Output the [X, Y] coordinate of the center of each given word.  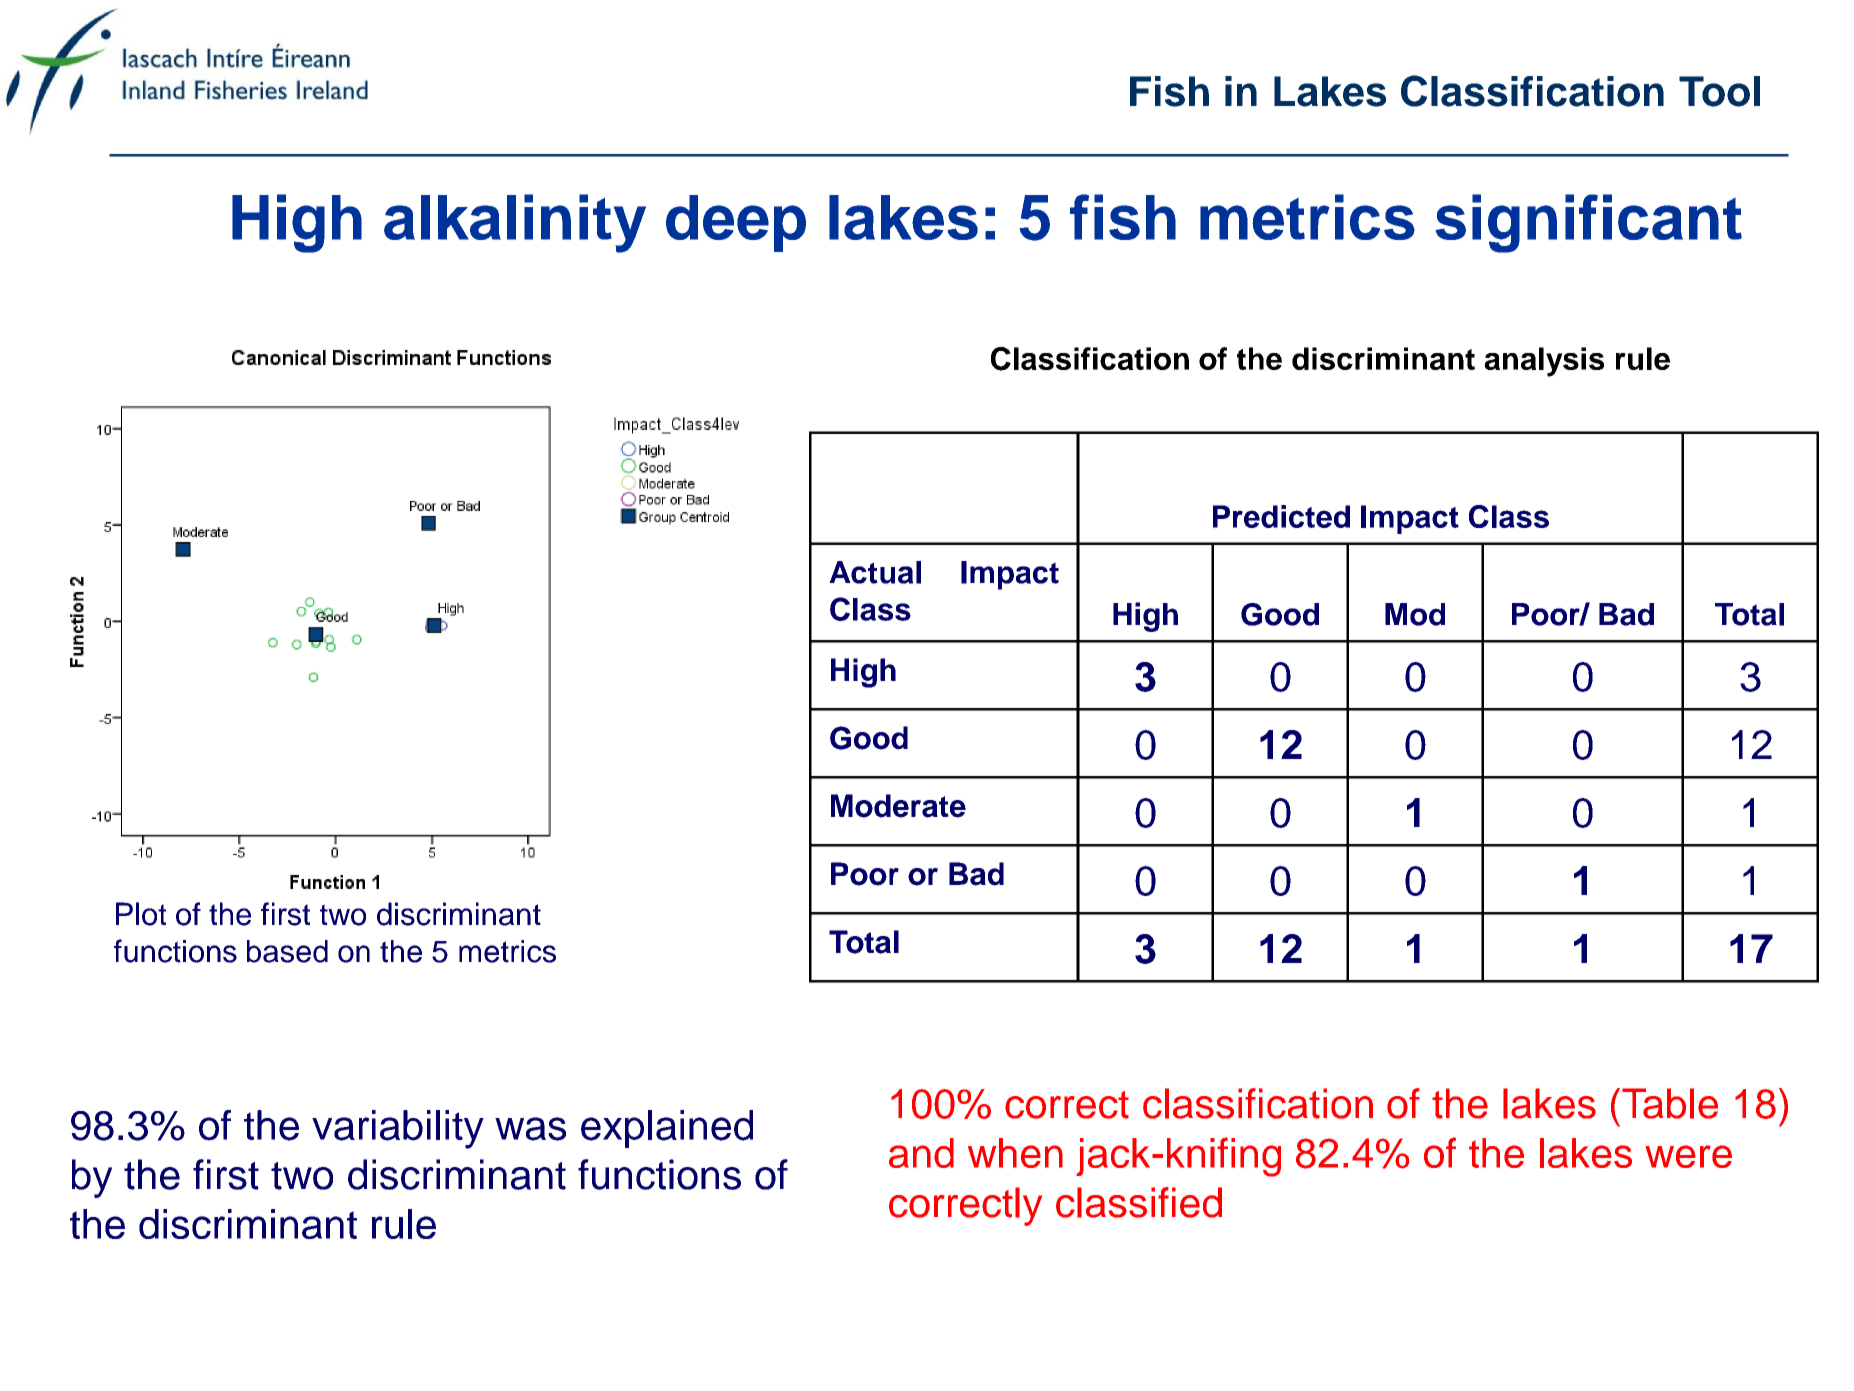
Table [1670, 1103]
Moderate [898, 806]
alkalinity [515, 223]
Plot [141, 914]
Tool [1719, 91]
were [1688, 1156]
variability [398, 1129]
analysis [1544, 362]
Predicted [1281, 516]
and [921, 1153]
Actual [875, 572]
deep [736, 223]
